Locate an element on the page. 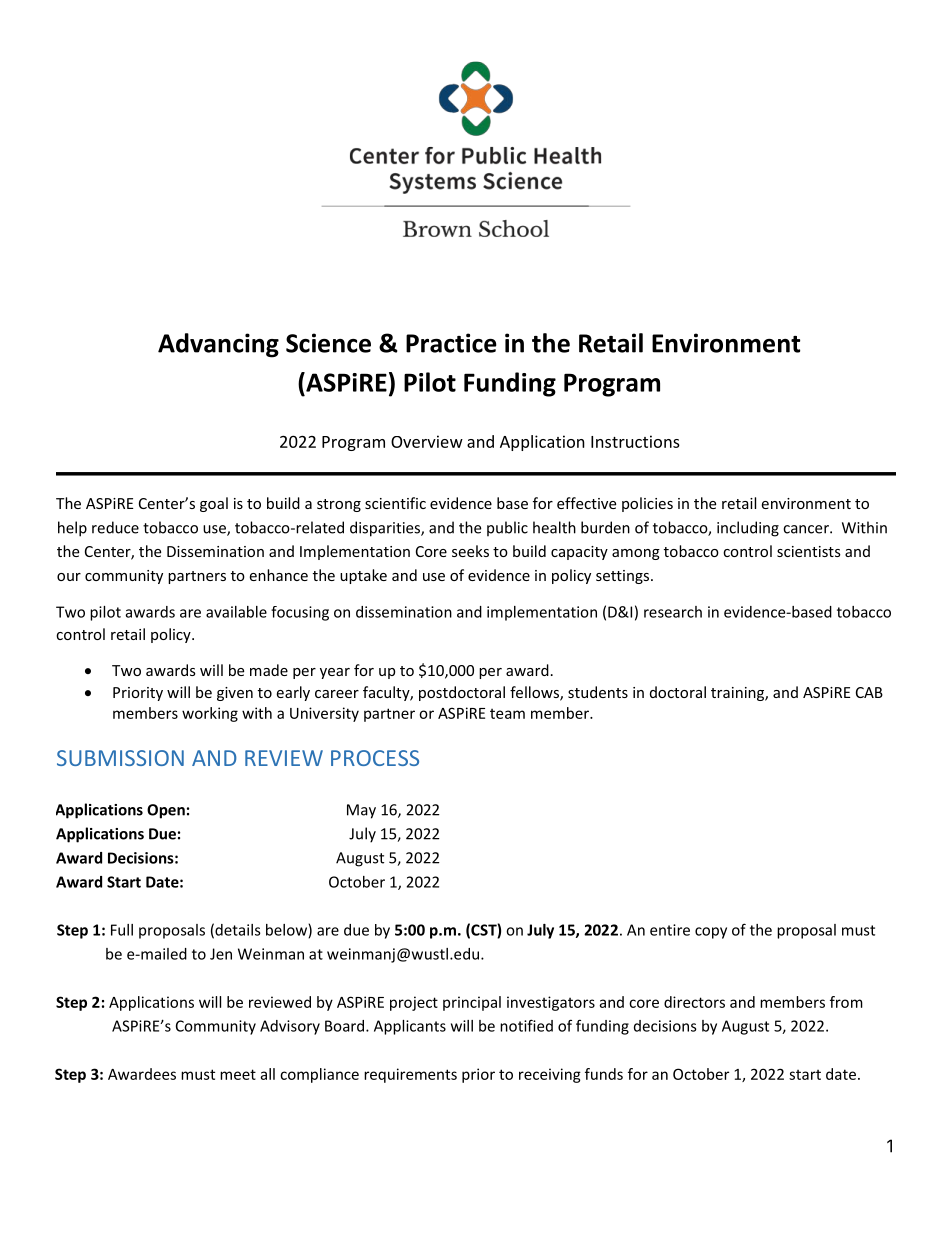  working is located at coordinates (210, 714).
